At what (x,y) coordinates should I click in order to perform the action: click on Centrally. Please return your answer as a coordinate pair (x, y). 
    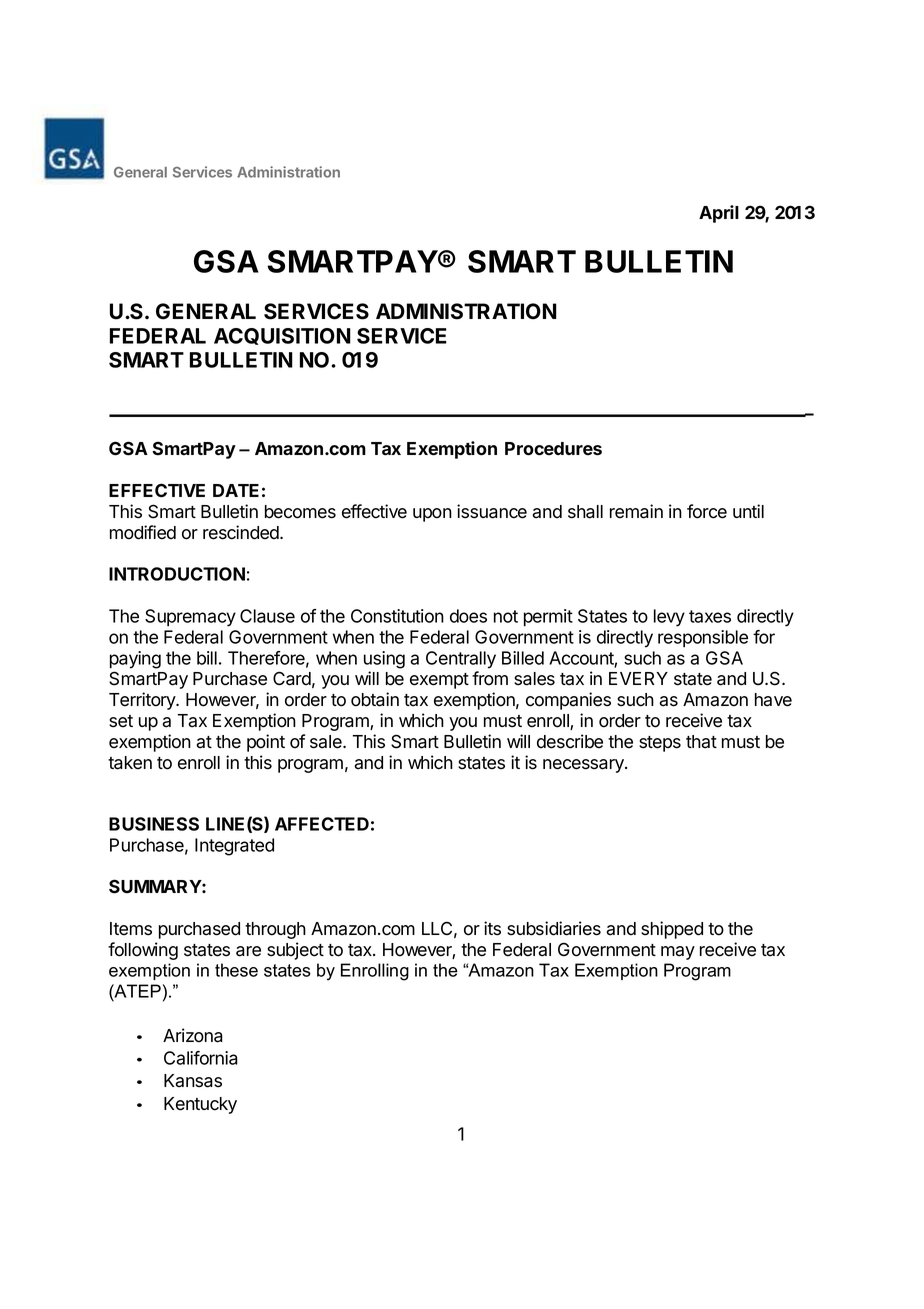
    Looking at the image, I should click on (461, 660).
